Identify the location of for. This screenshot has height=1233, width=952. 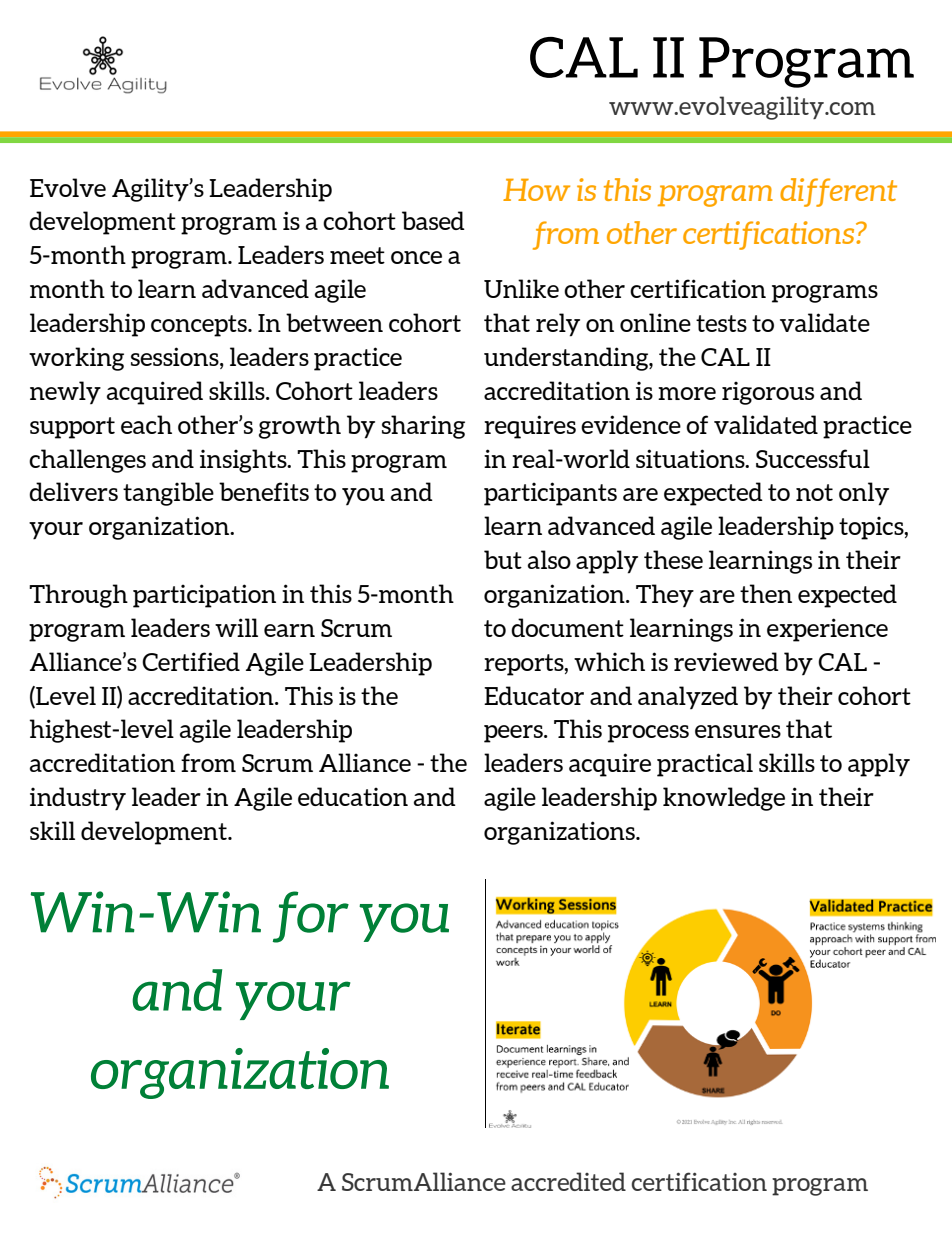
(311, 917).
